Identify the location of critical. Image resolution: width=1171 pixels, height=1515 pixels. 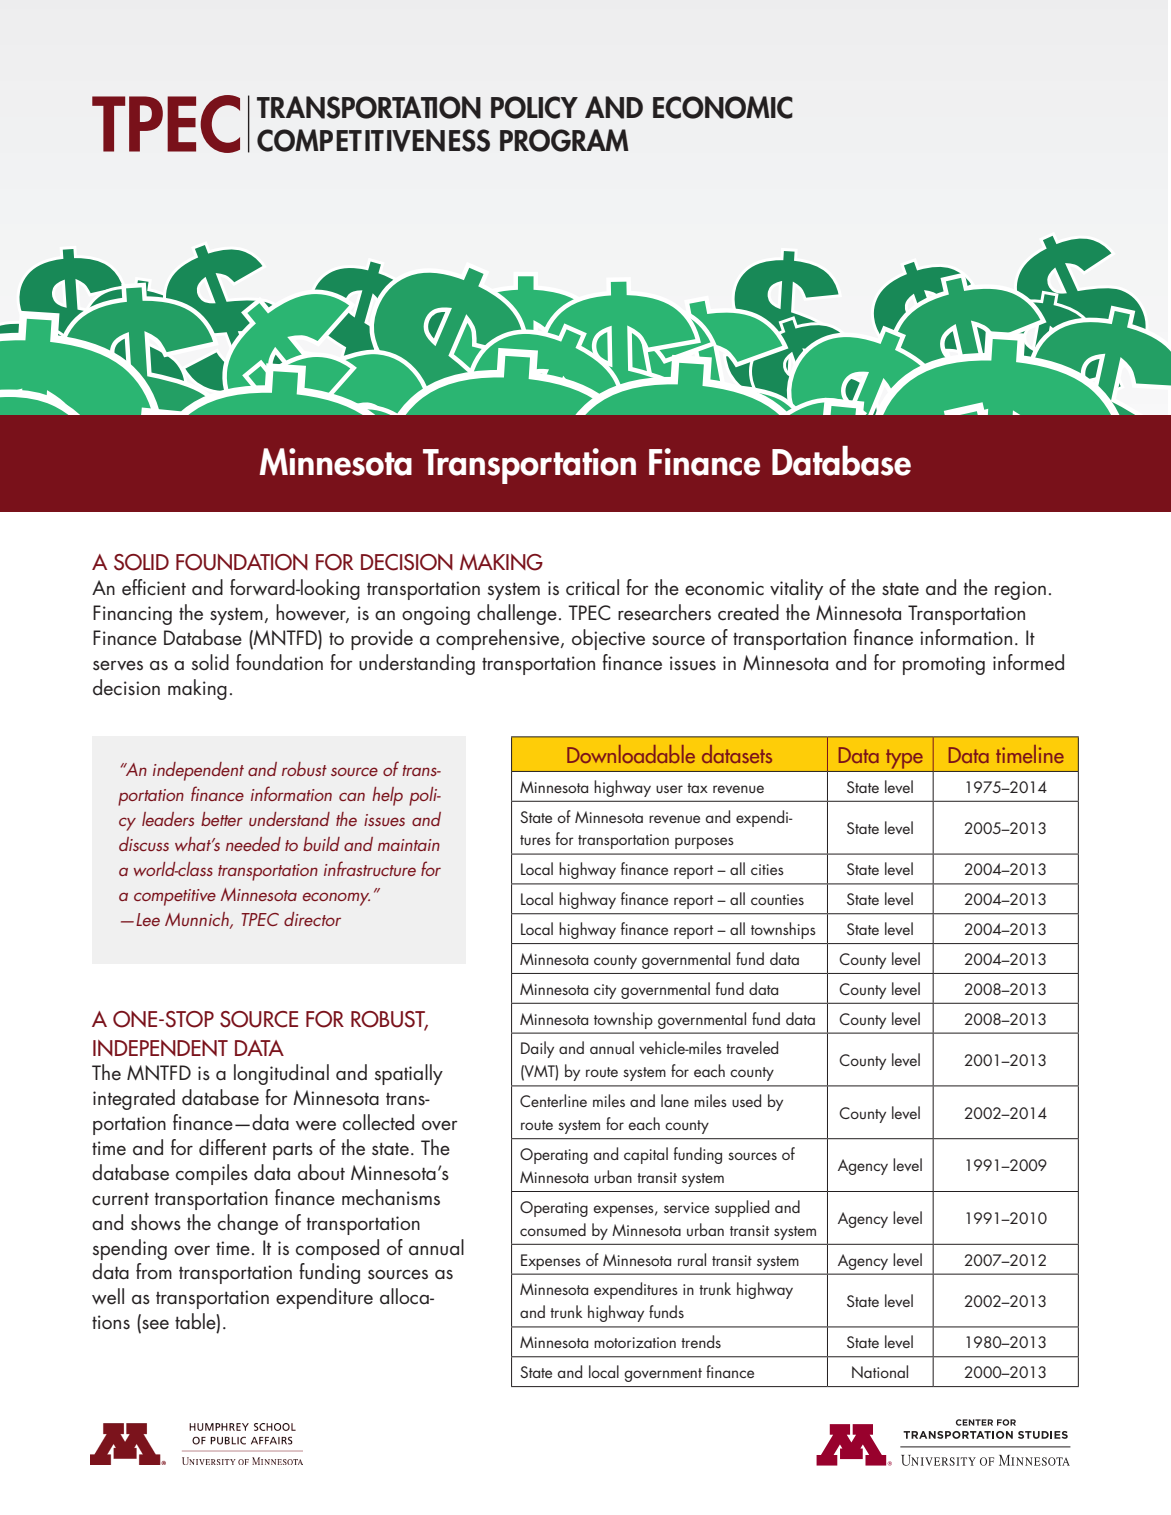
(592, 587).
